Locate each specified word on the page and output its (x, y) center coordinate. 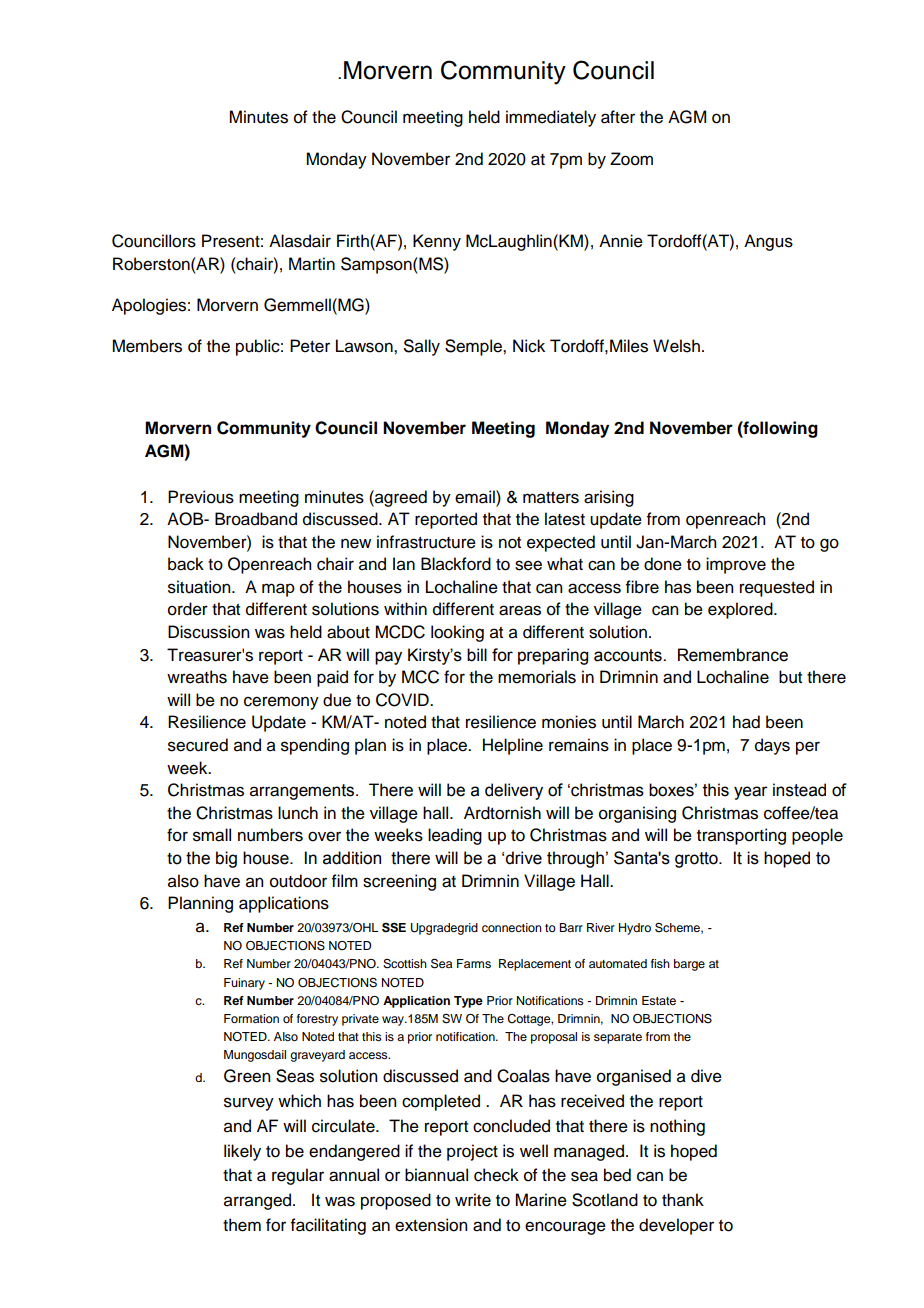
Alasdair (300, 241)
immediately (551, 118)
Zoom (631, 159)
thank (683, 1200)
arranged (259, 1201)
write (473, 1200)
